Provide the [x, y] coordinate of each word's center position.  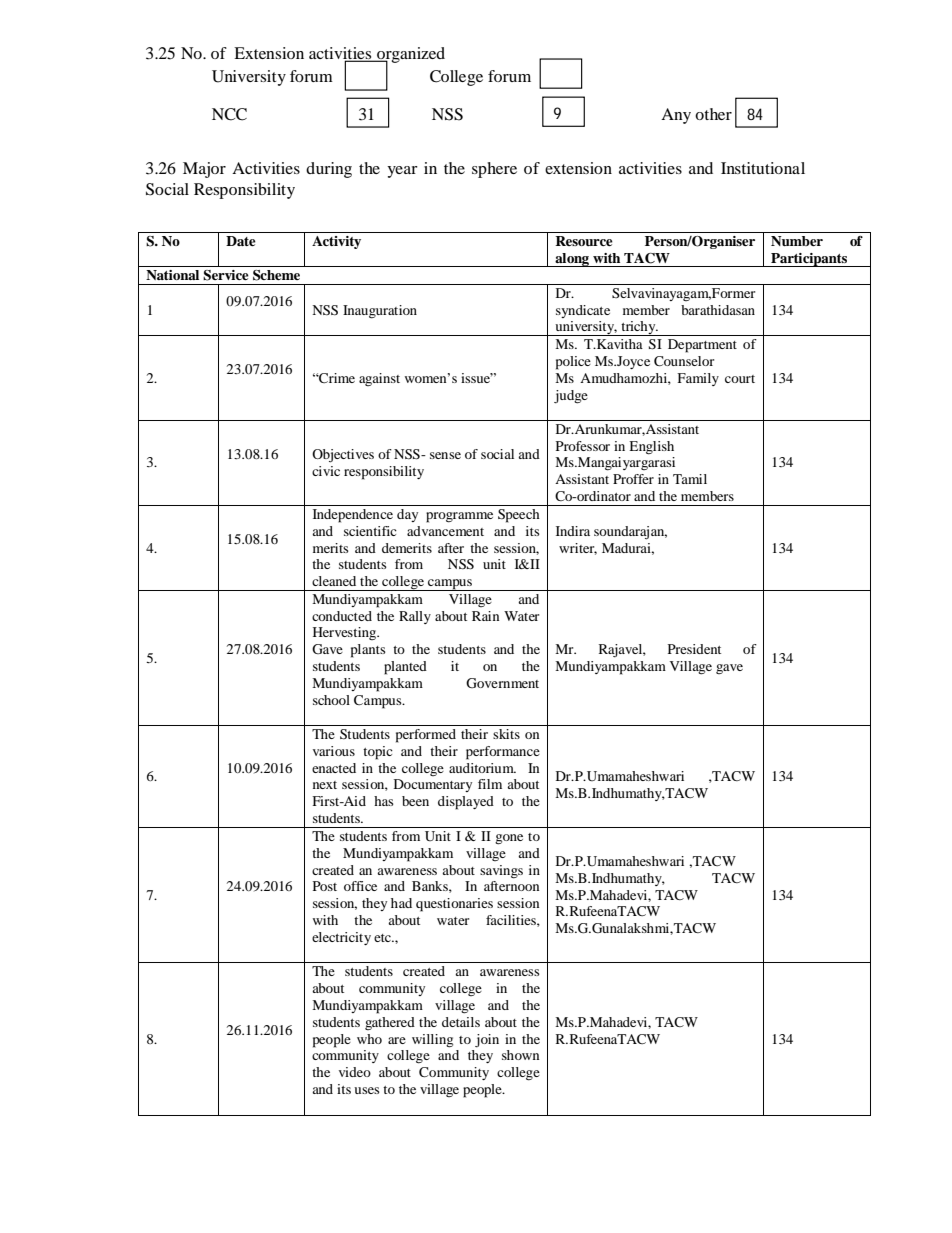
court [740, 379]
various [334, 751]
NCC [229, 114]
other [713, 114]
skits [506, 734]
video [355, 1072]
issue [477, 378]
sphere [494, 170]
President [694, 649]
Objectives [343, 456]
